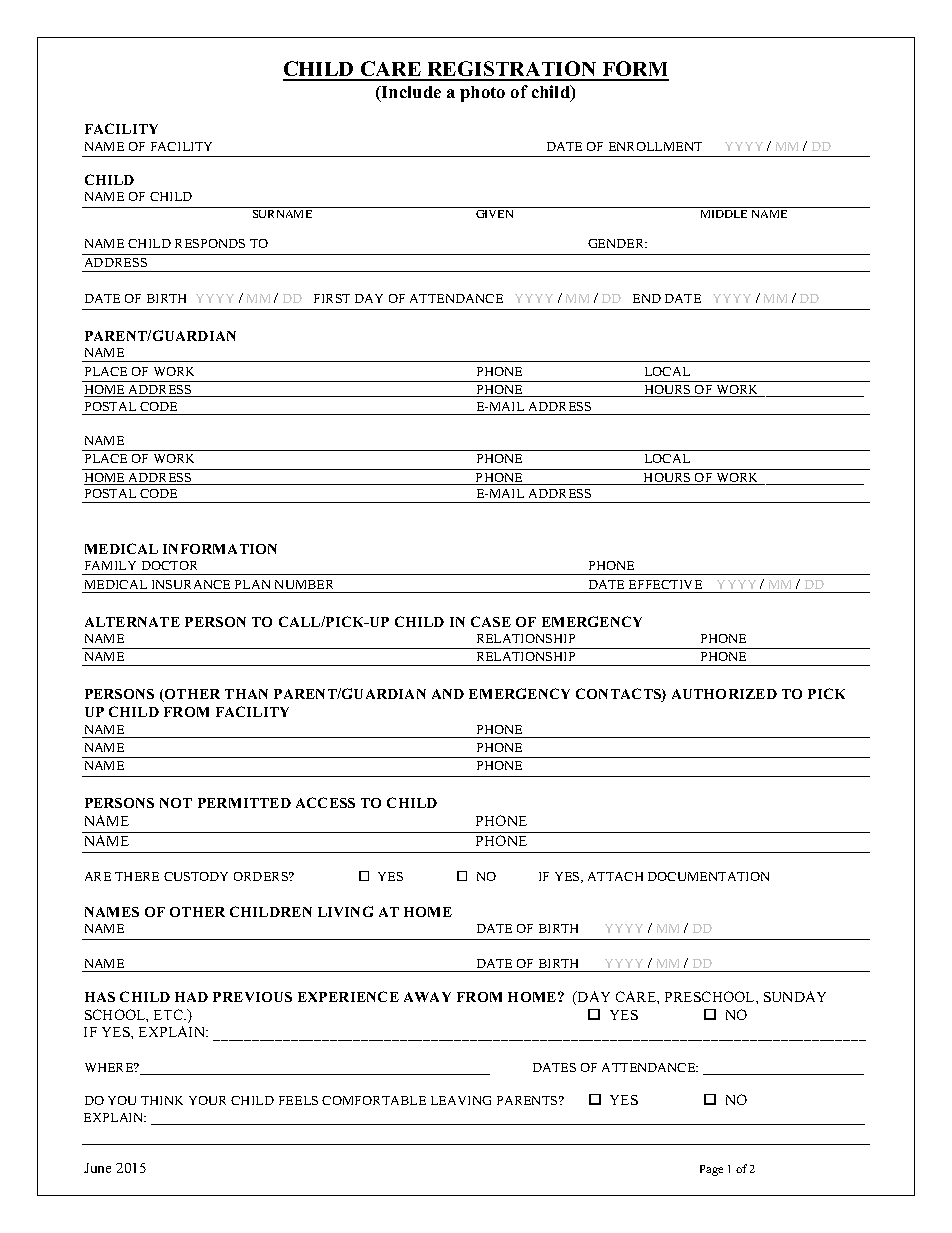  I want to click on RESPONDS, so click(210, 243).
